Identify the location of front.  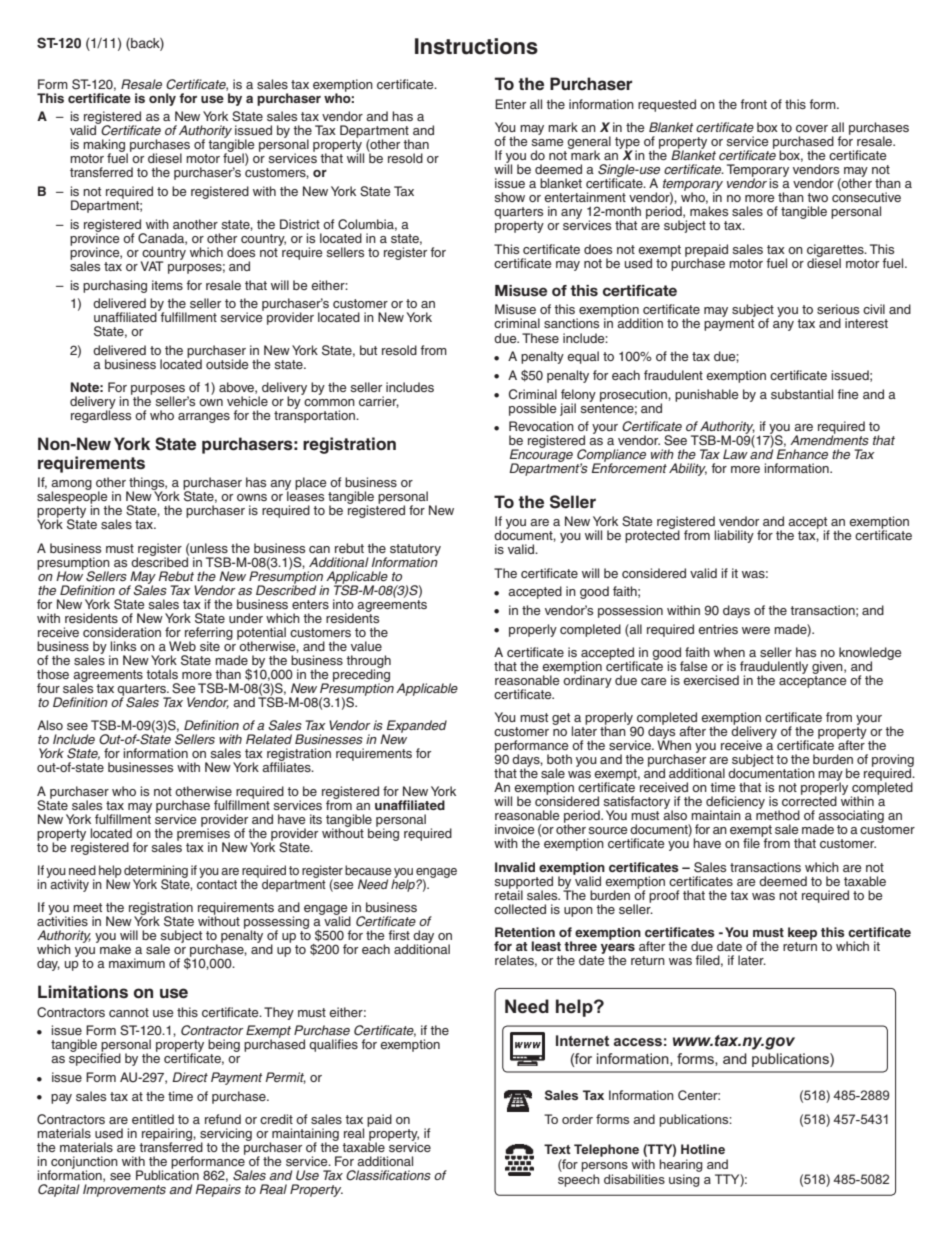
(753, 104).
